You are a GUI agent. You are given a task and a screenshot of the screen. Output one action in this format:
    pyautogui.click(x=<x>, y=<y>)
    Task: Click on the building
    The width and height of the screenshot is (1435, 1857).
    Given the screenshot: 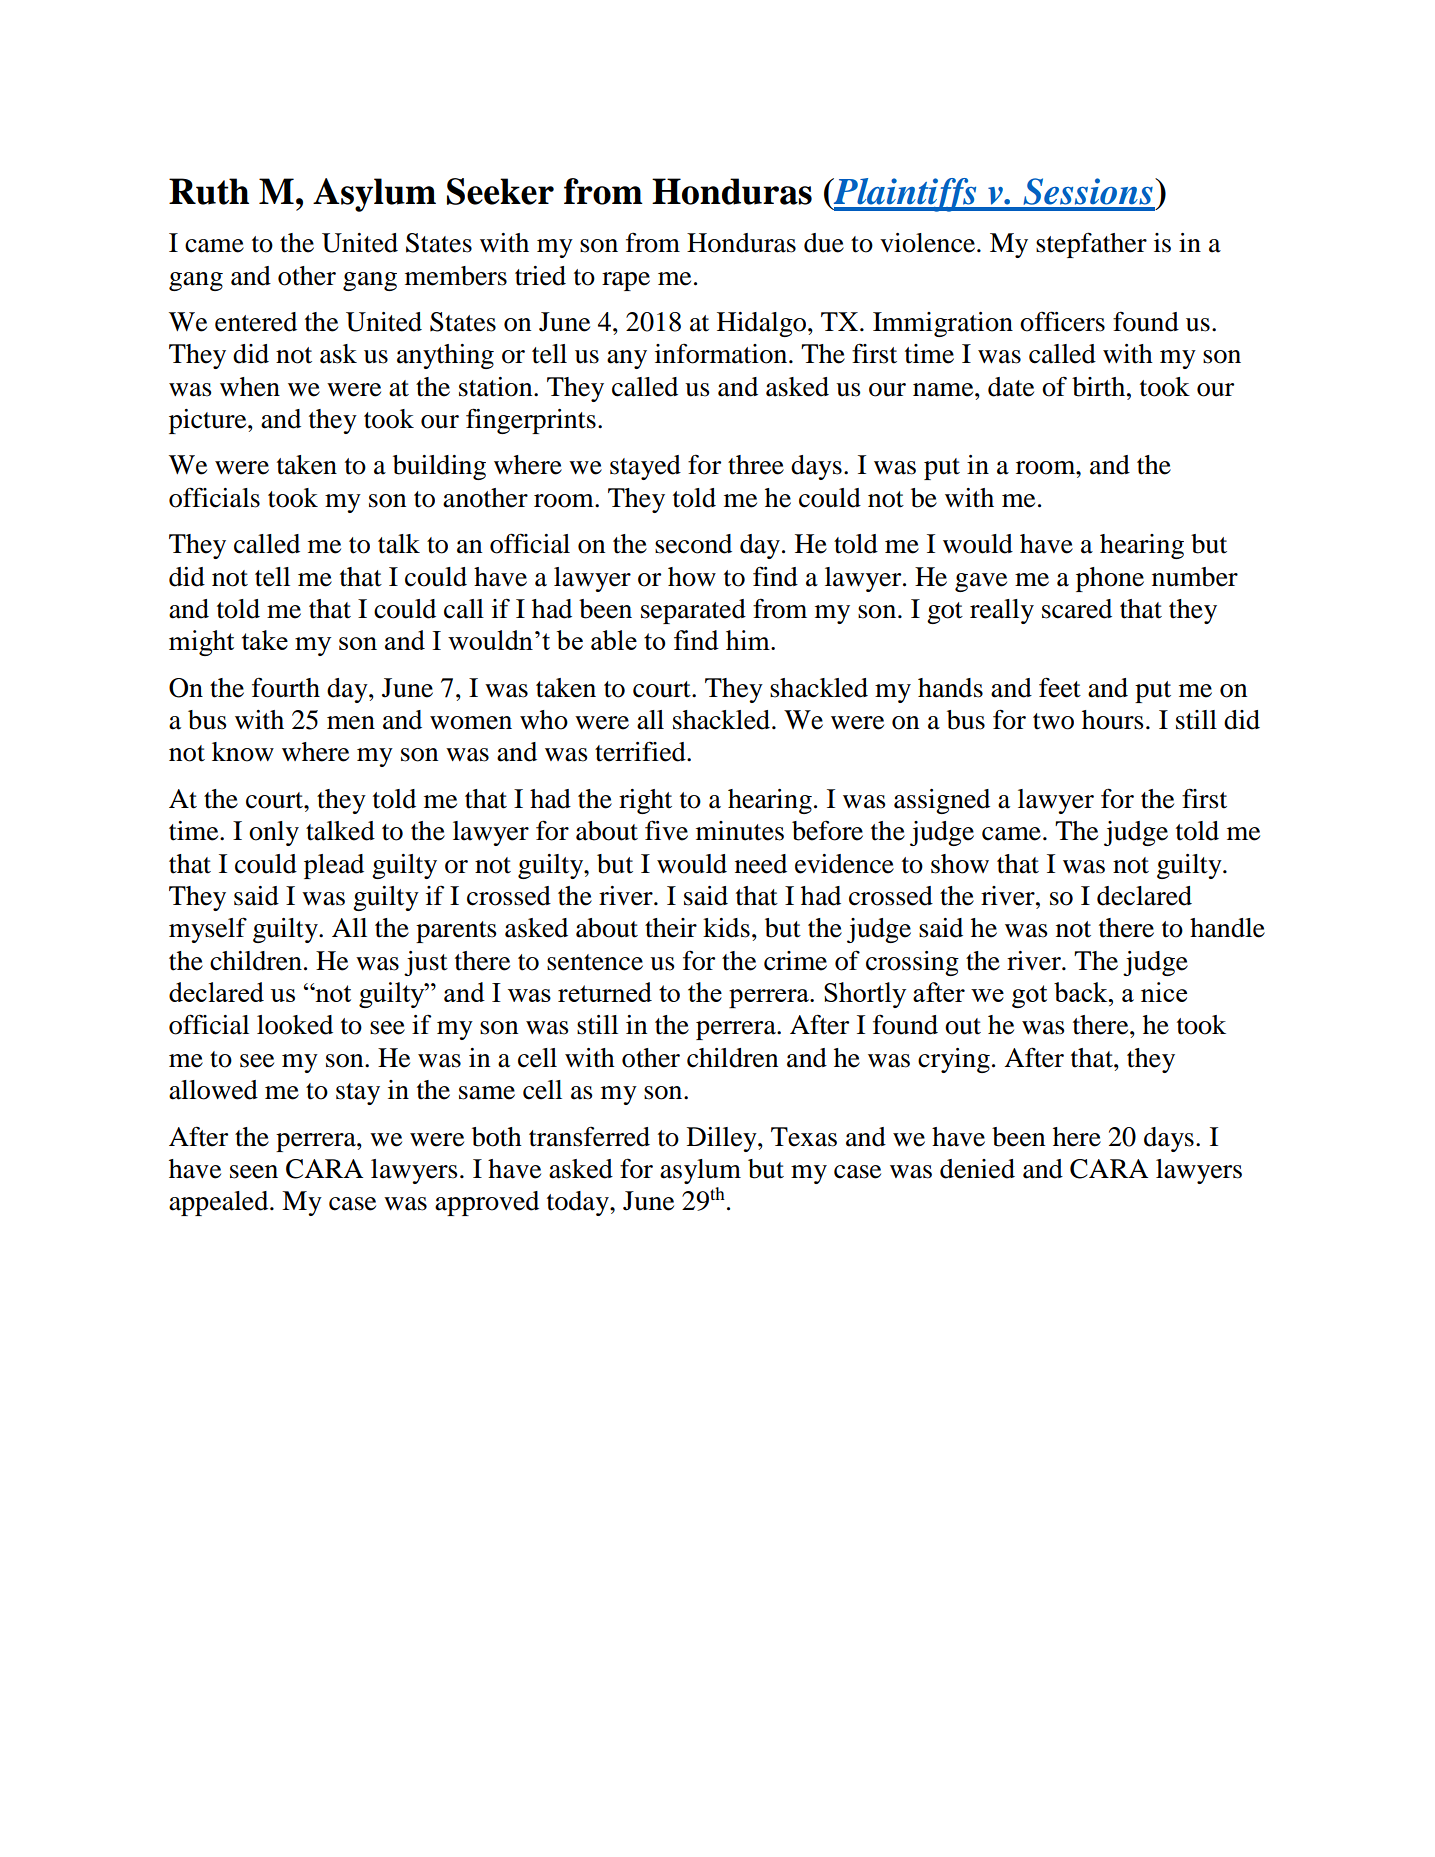 What is the action you would take?
    pyautogui.click(x=439, y=467)
